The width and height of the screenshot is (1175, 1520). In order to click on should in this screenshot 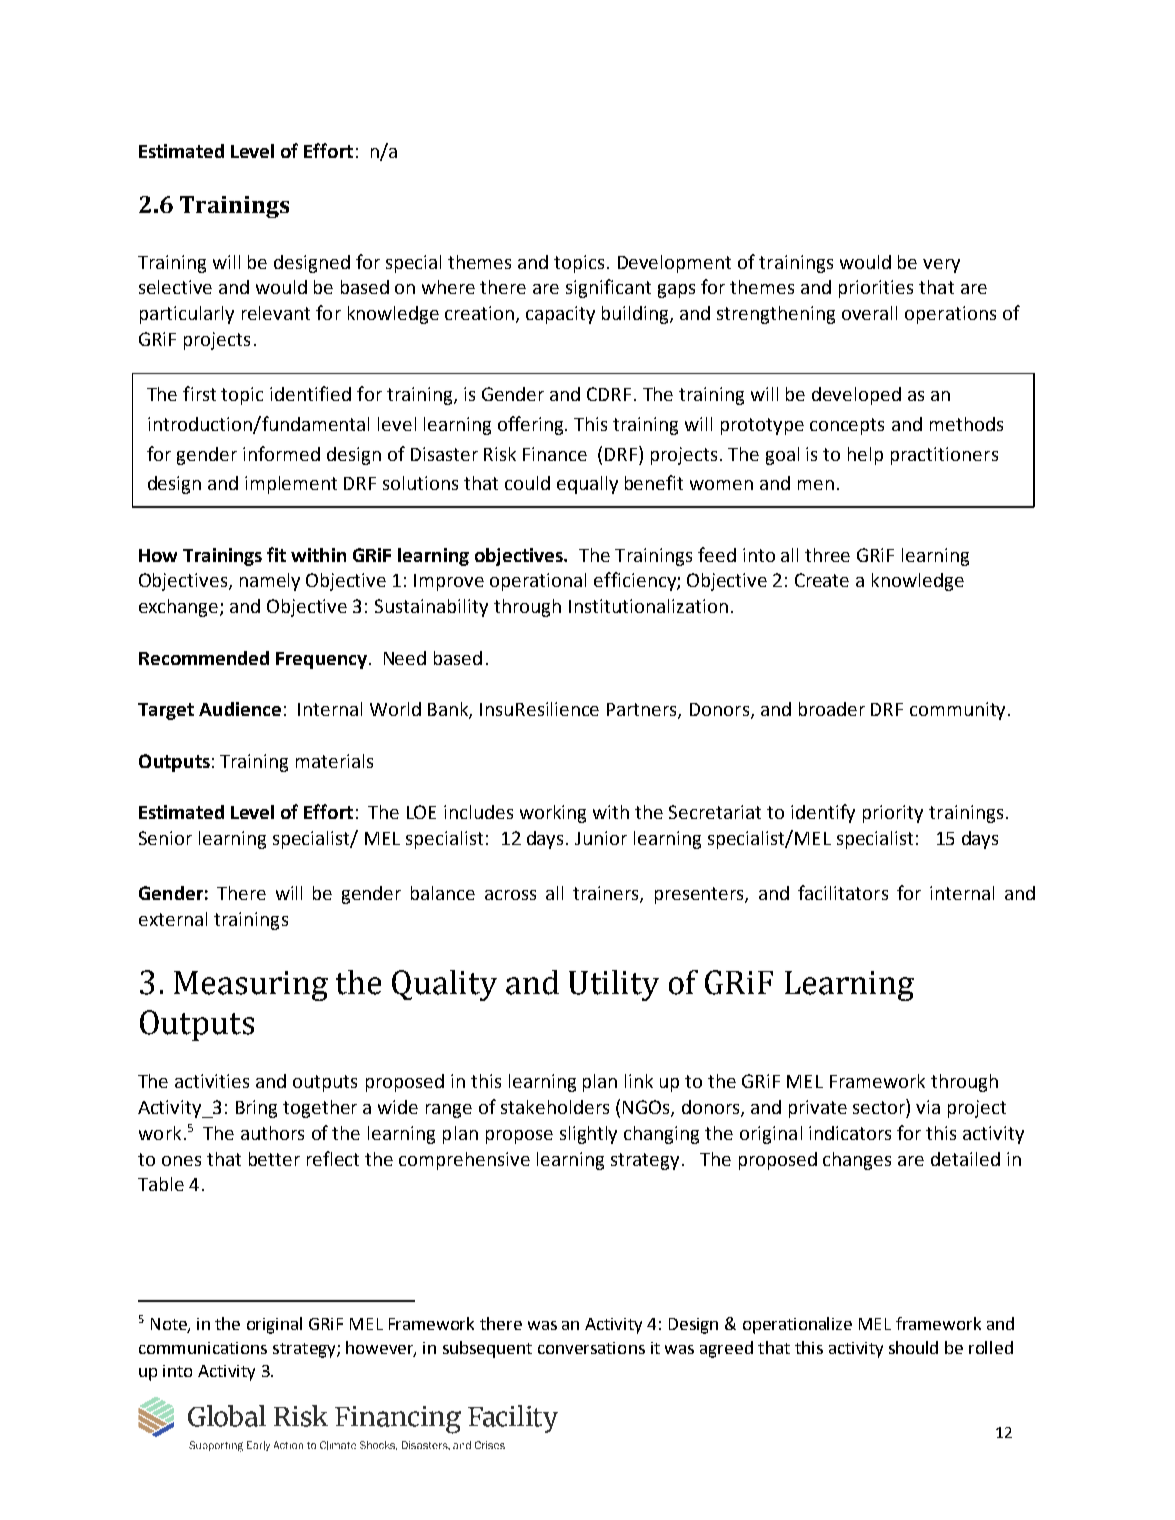, I will do `click(913, 1347)`.
